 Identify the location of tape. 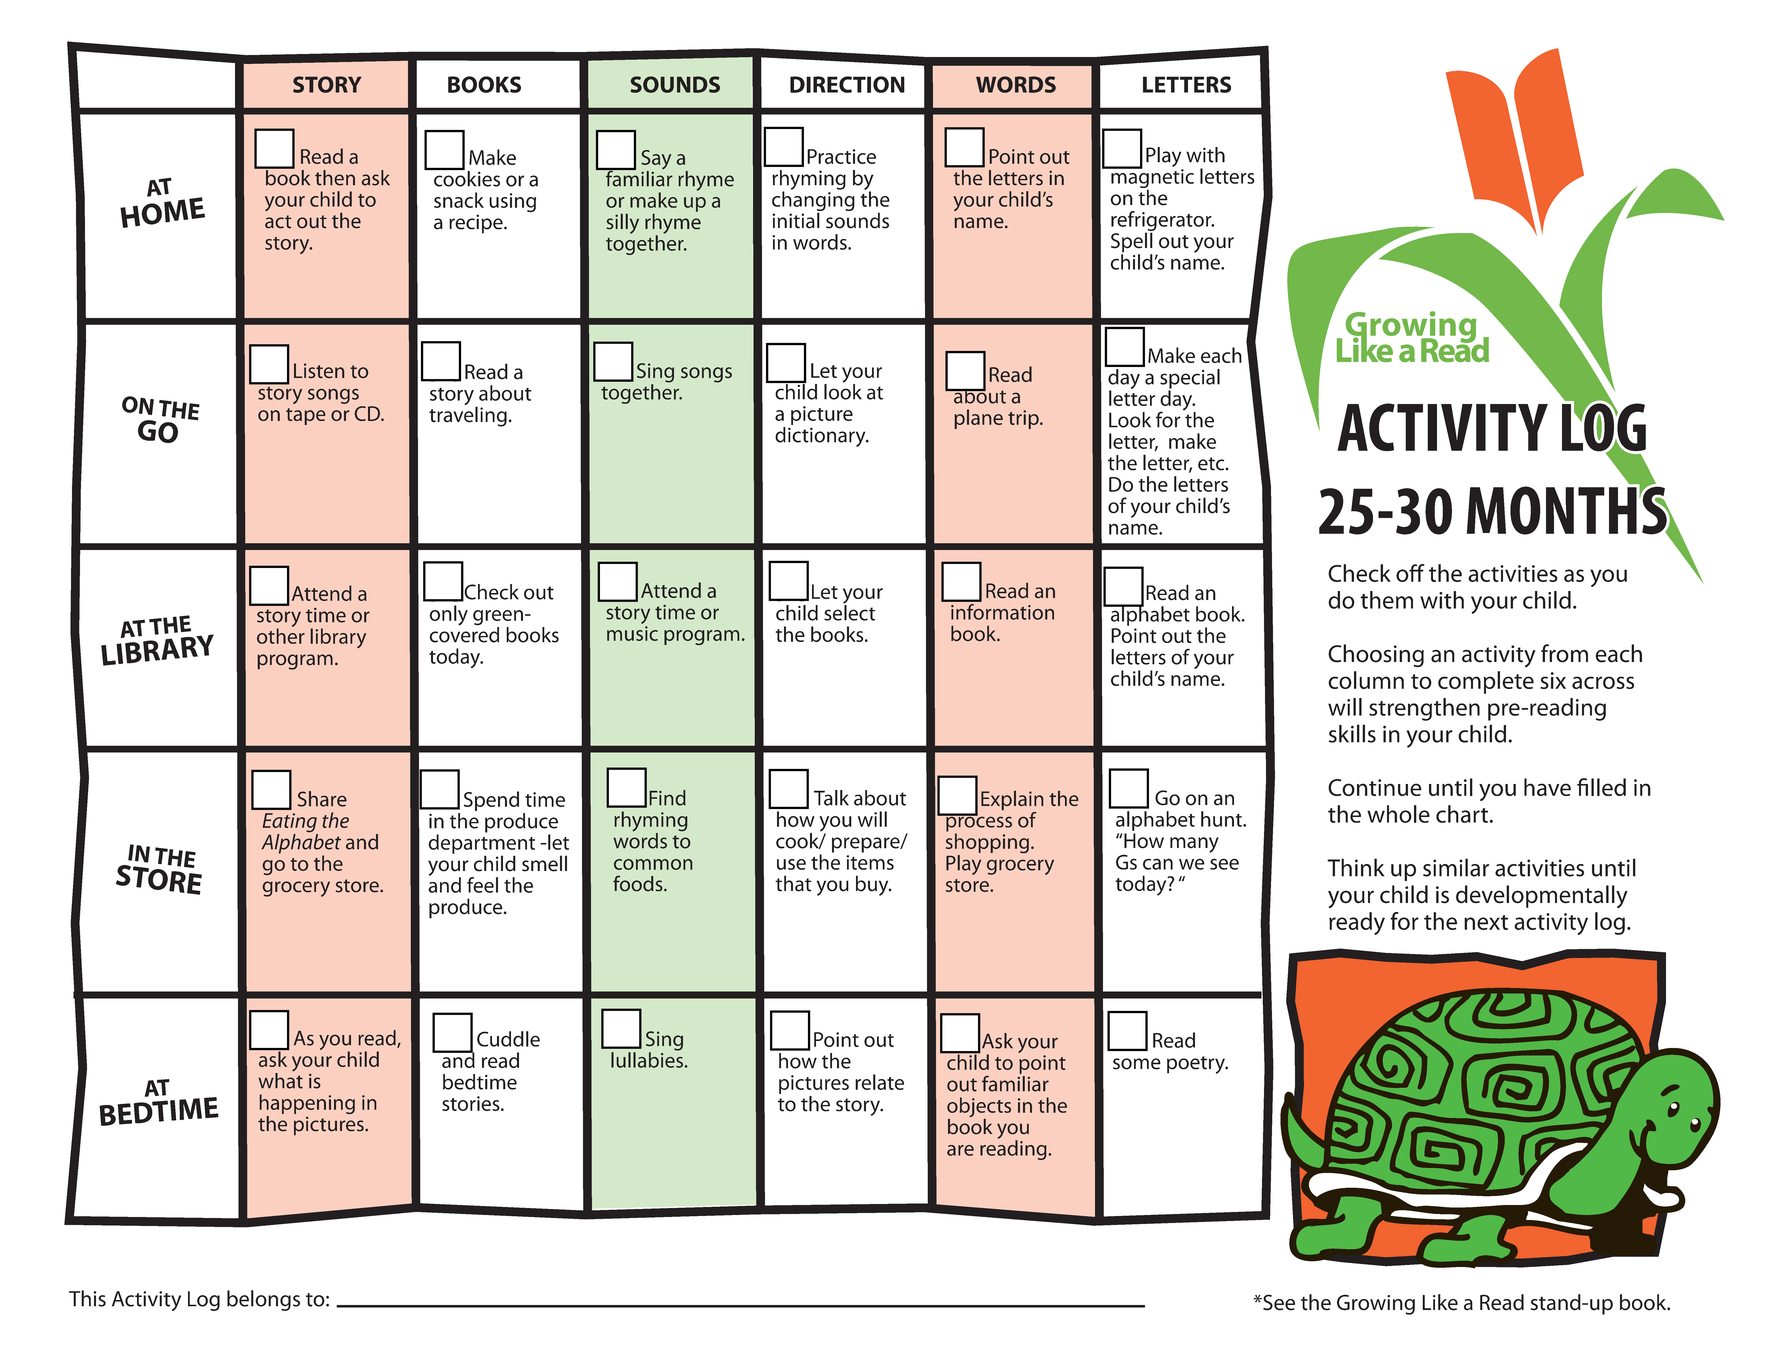
(306, 416).
